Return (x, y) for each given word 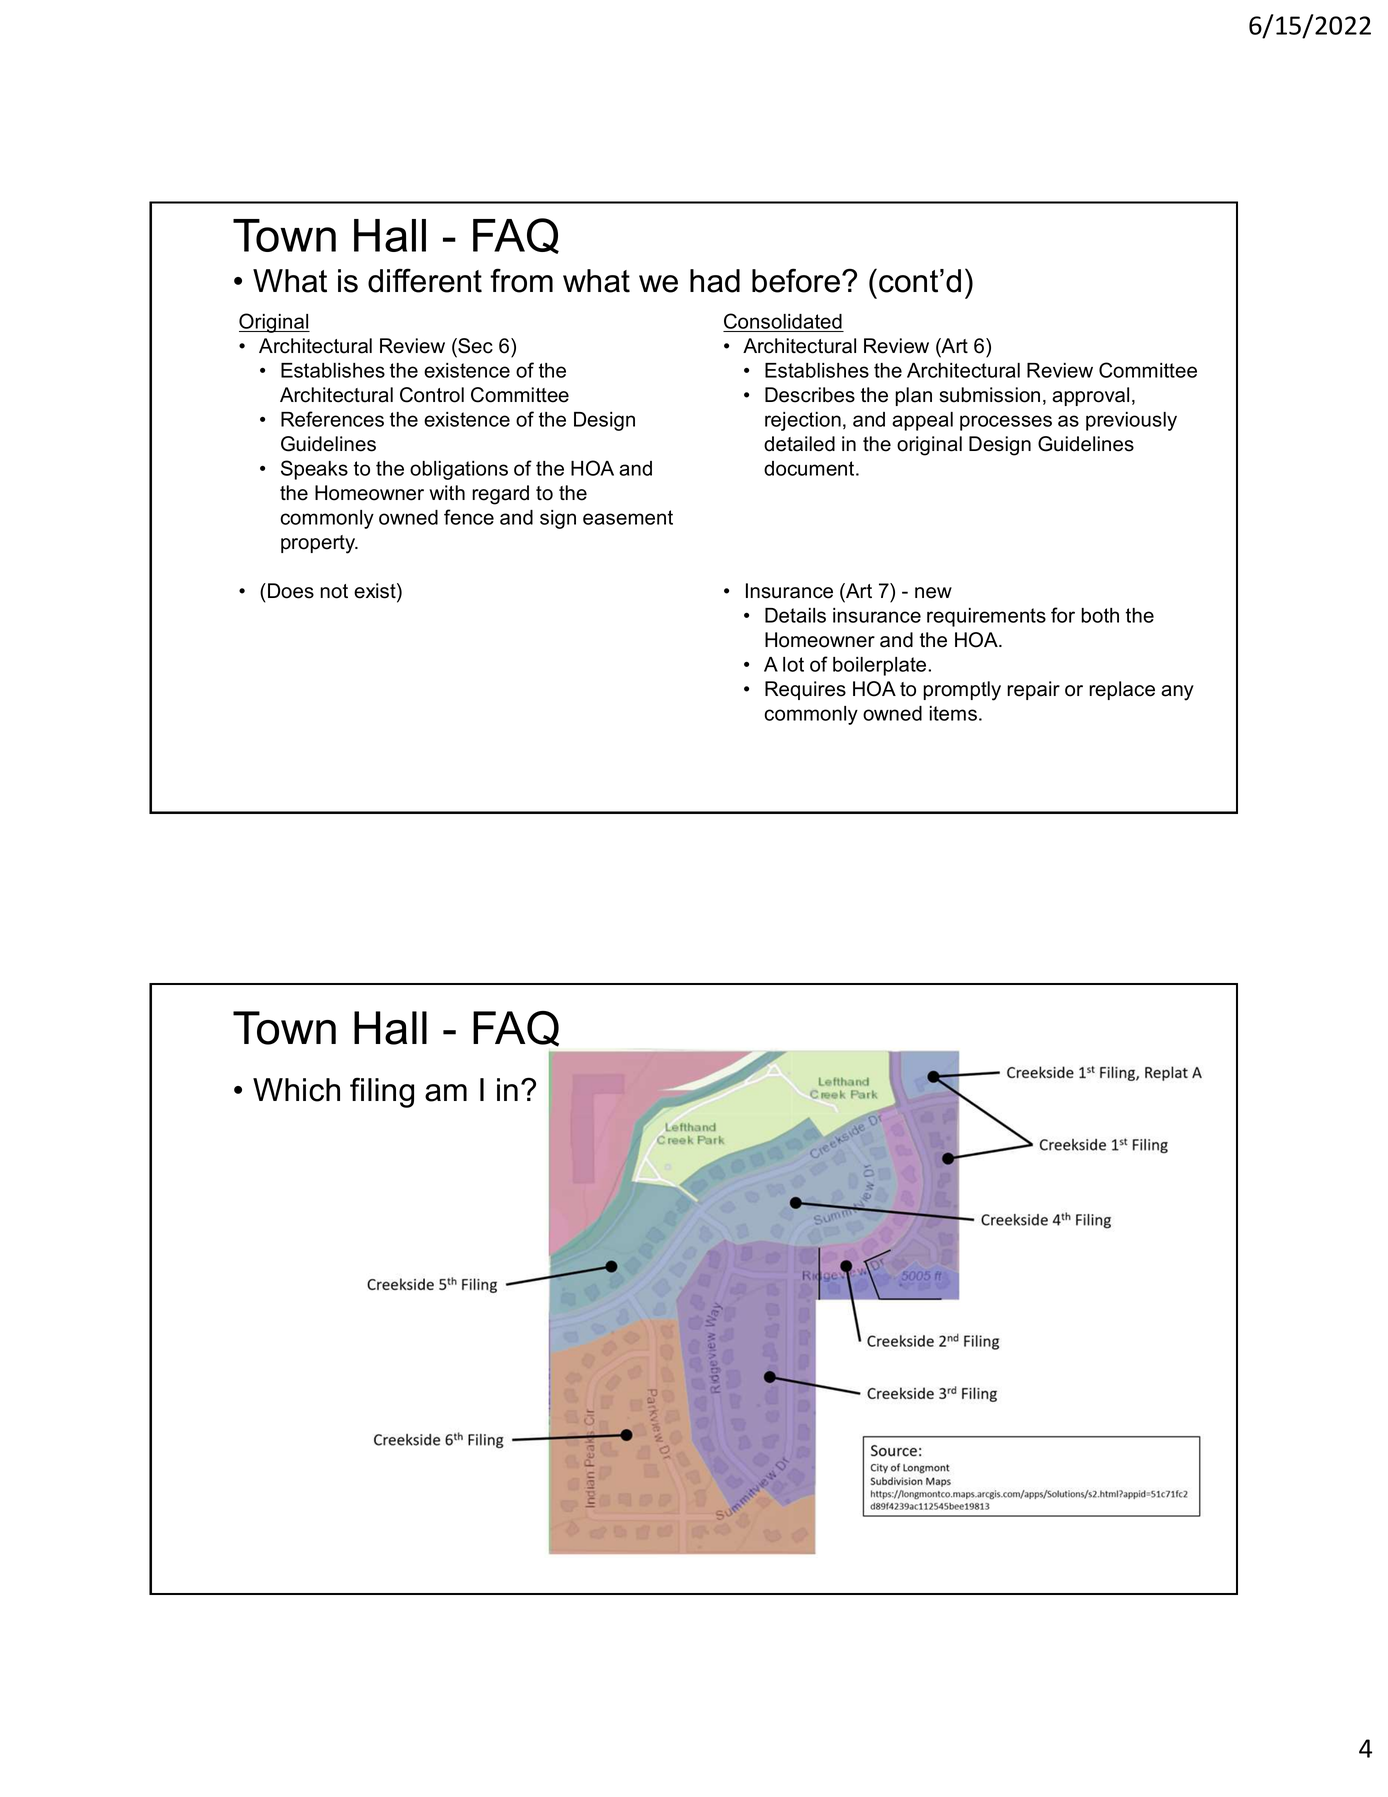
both (1100, 615)
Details (795, 615)
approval (1090, 396)
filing (382, 1092)
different (425, 280)
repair (1033, 690)
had (715, 281)
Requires (805, 690)
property (319, 544)
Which (296, 1090)
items (953, 713)
